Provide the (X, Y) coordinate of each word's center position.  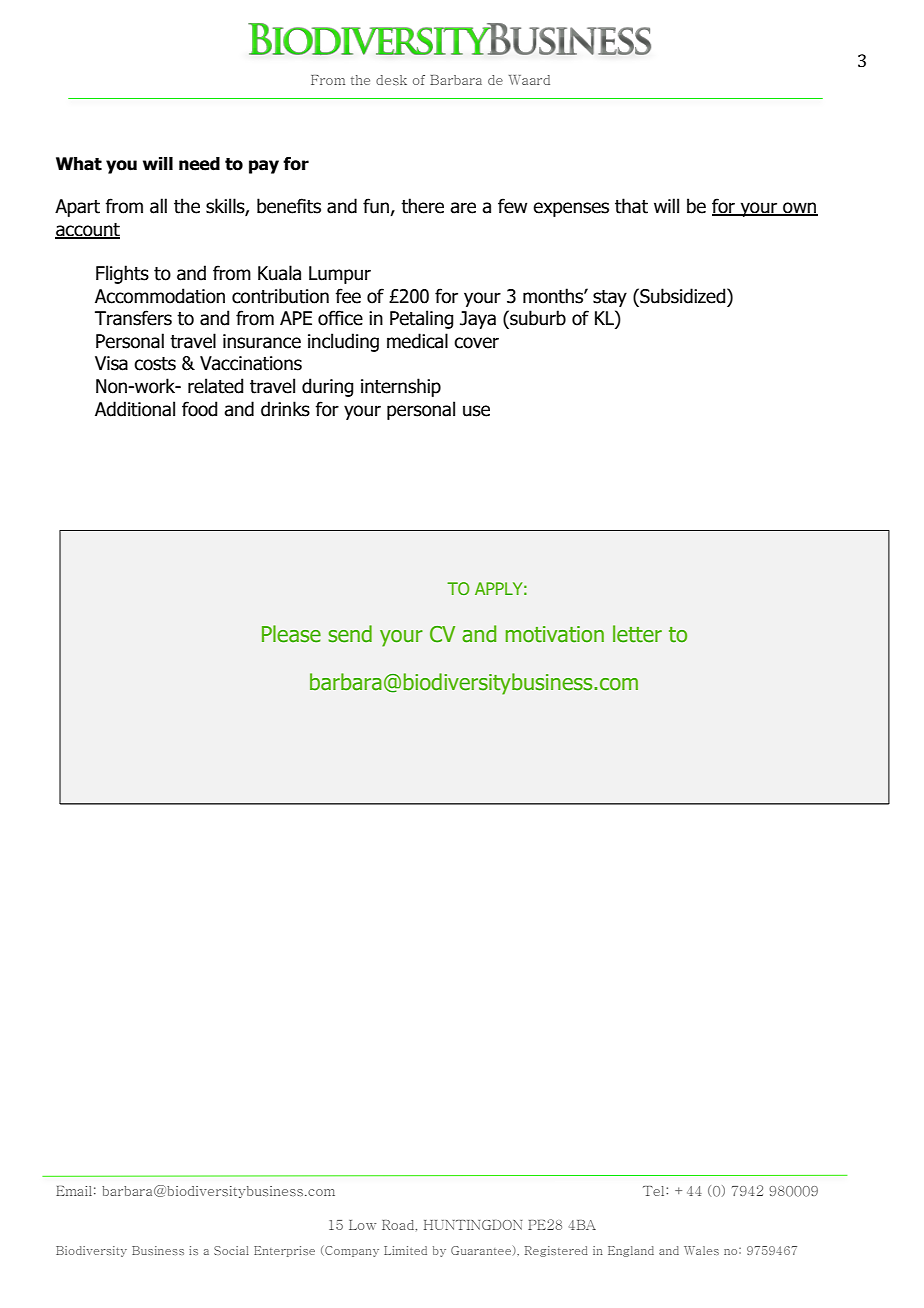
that (631, 206)
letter (637, 634)
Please (291, 634)
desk (391, 80)
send (350, 634)
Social (231, 1250)
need (199, 164)
